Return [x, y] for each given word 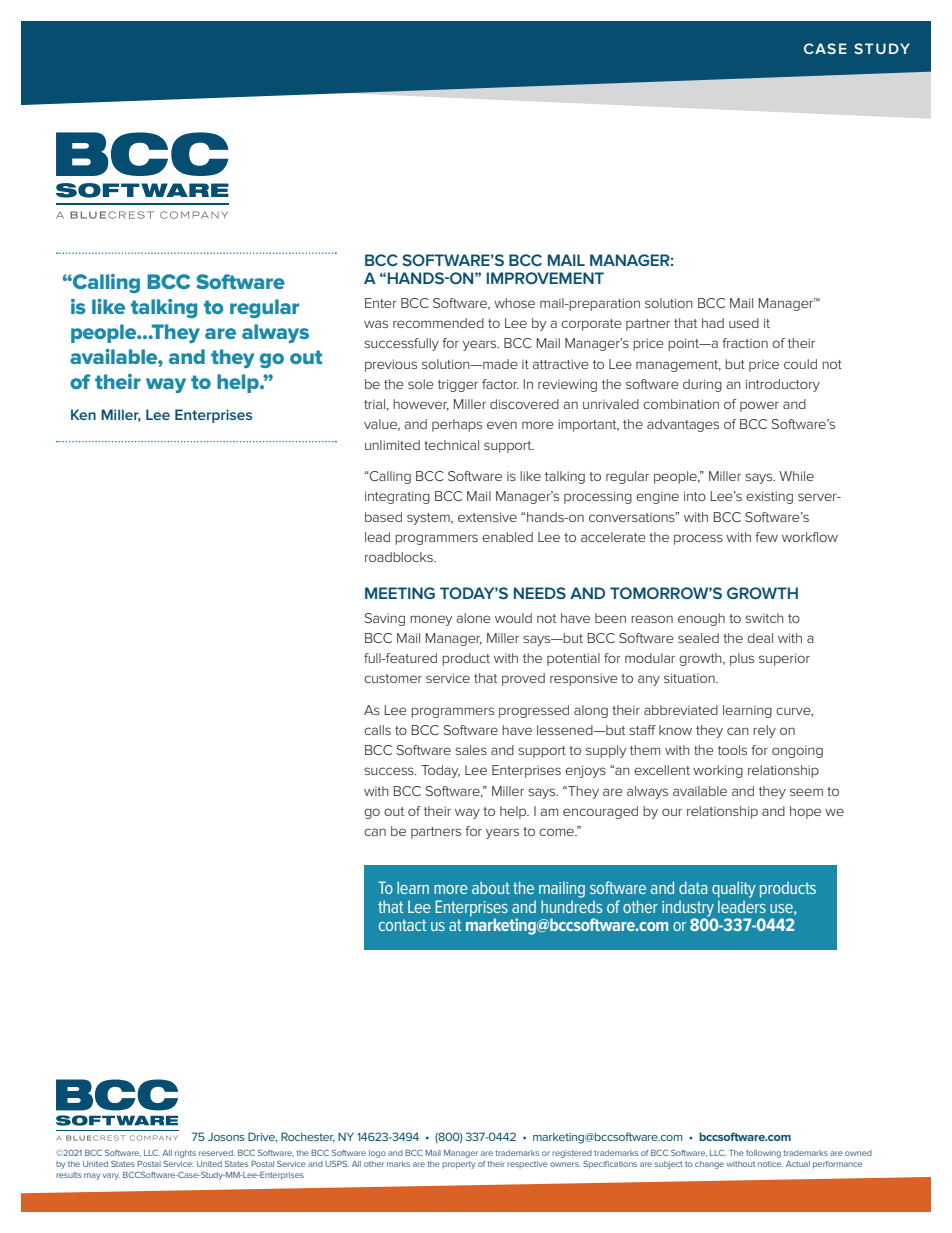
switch [764, 618]
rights [185, 1154]
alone [473, 618]
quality [734, 889]
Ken [83, 414]
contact [402, 925]
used [744, 323]
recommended [438, 323]
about [491, 887]
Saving [385, 619]
